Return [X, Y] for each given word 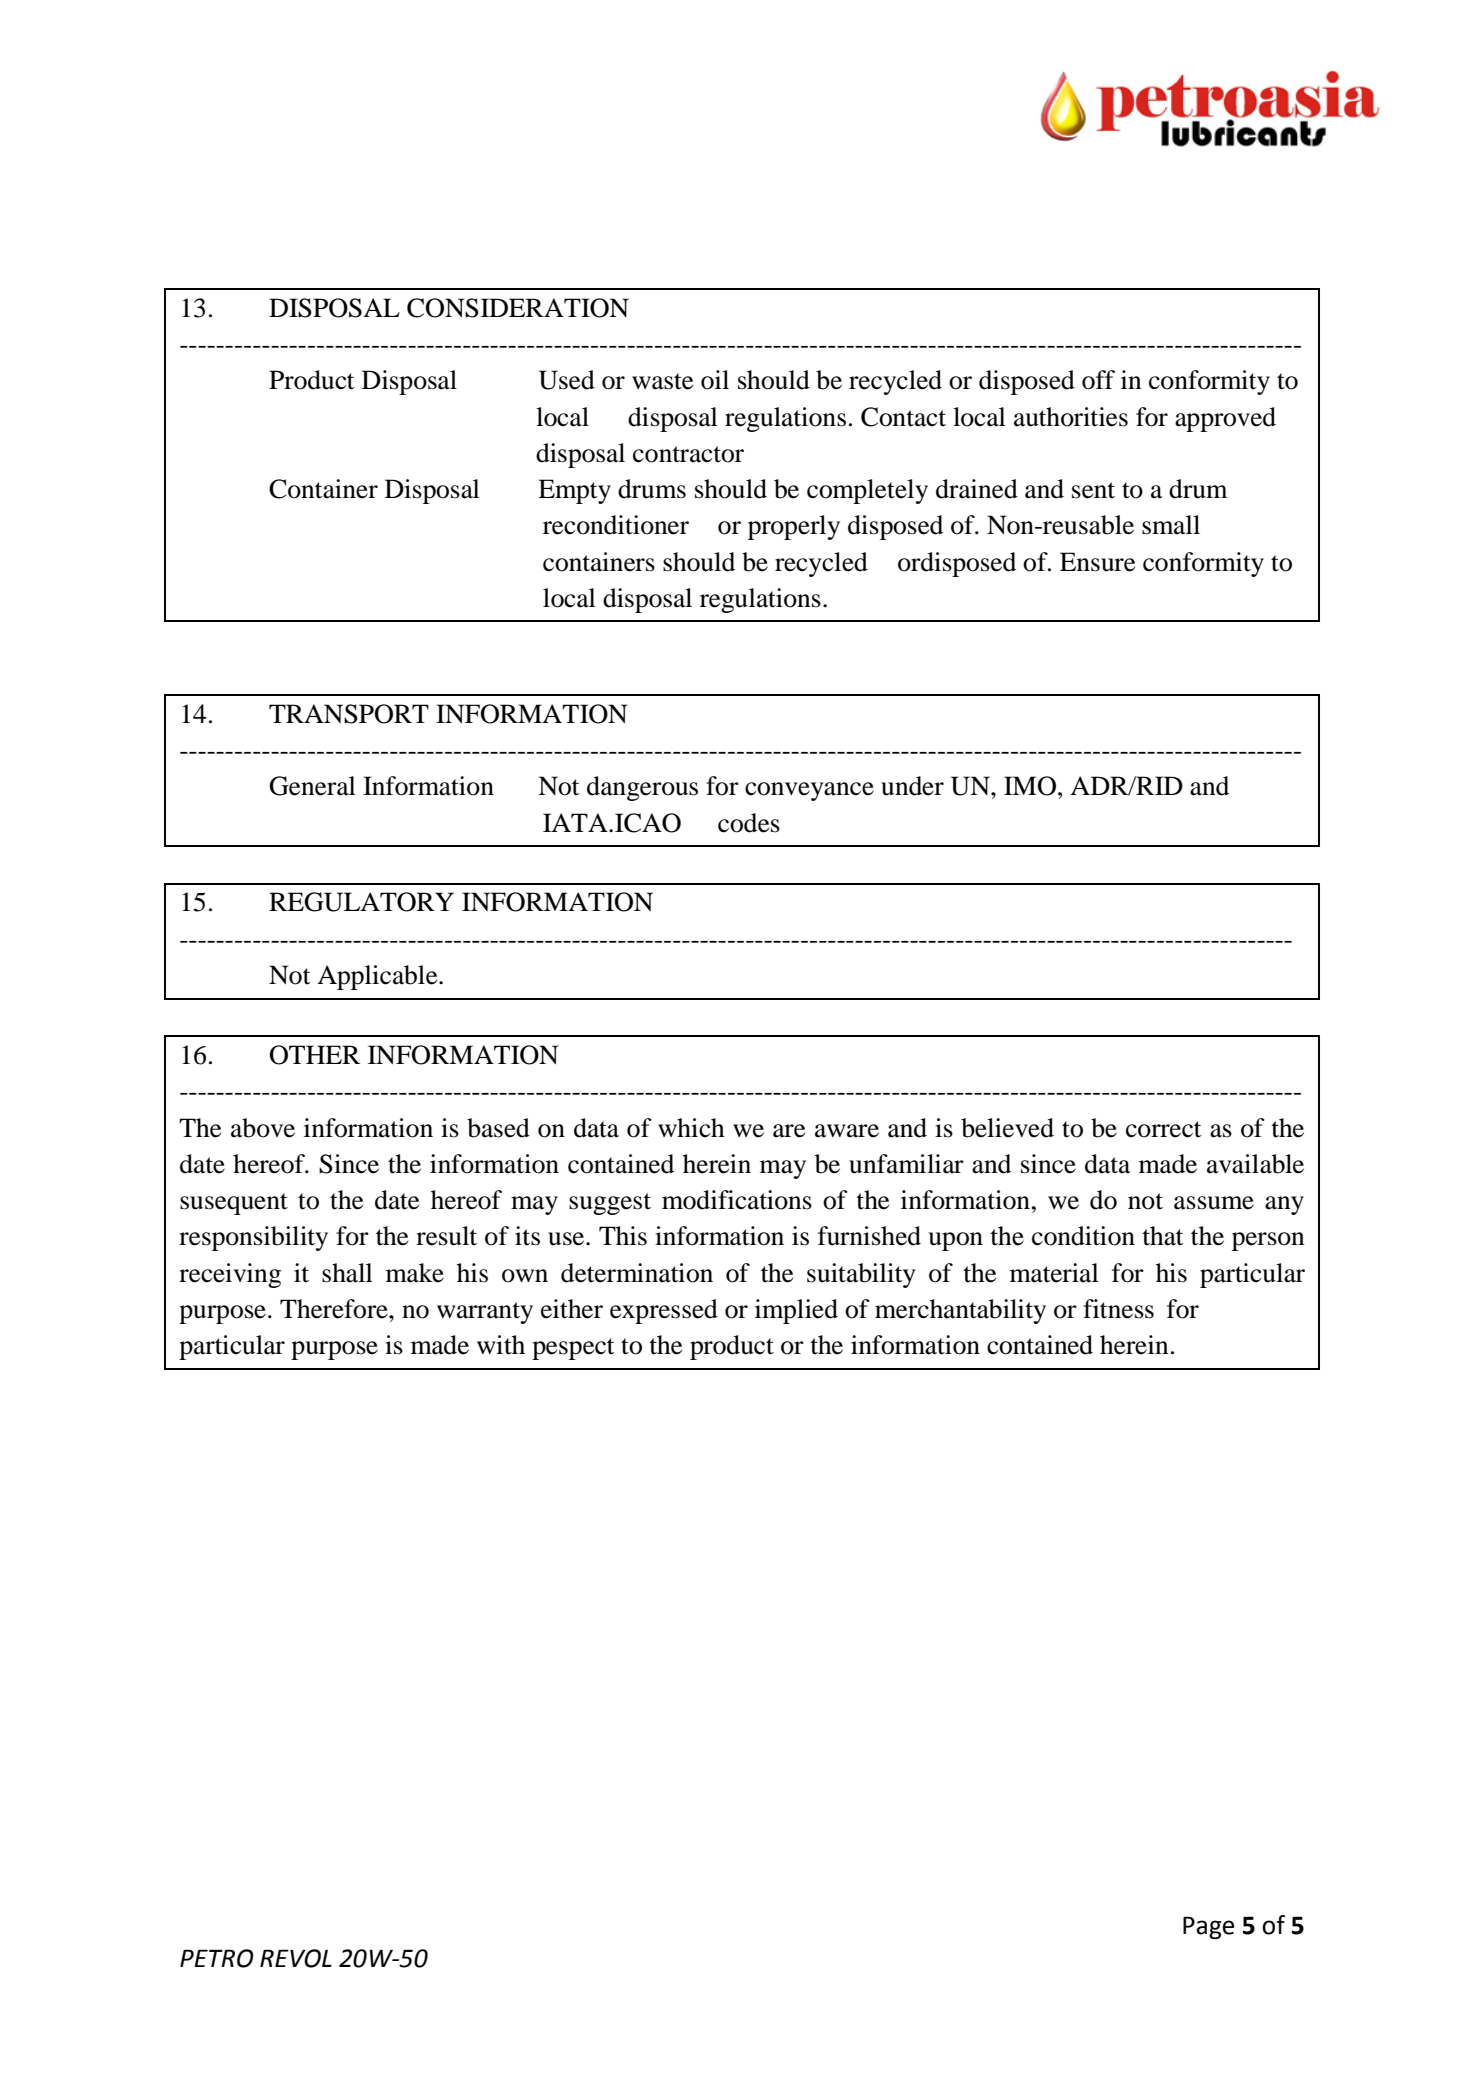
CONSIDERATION [518, 308]
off [1098, 380]
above [263, 1128]
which [691, 1128]
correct [1164, 1129]
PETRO [217, 1958]
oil [715, 380]
